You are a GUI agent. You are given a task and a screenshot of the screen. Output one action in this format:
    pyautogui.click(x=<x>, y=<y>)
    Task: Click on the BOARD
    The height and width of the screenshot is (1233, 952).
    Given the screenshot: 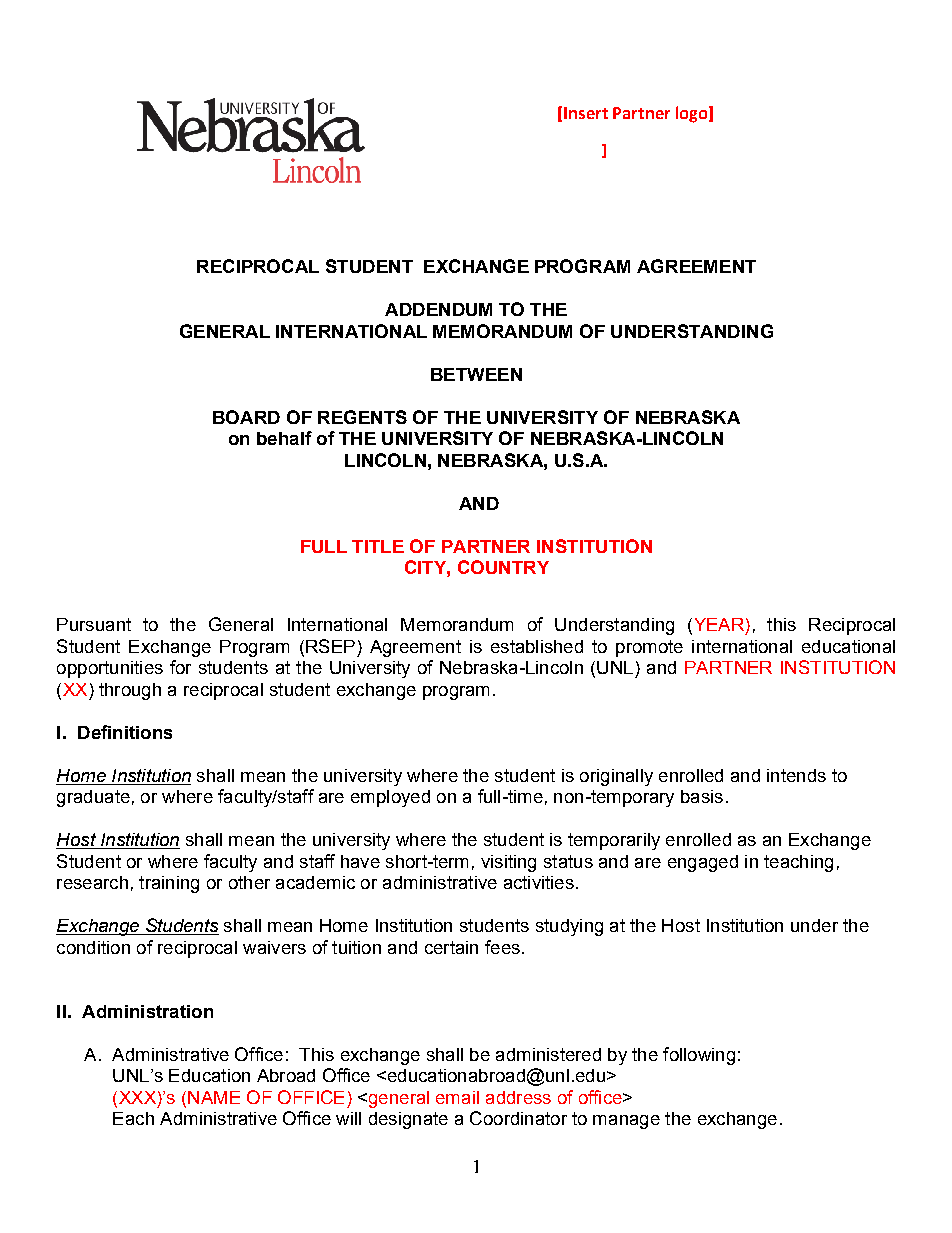 What is the action you would take?
    pyautogui.click(x=246, y=417)
